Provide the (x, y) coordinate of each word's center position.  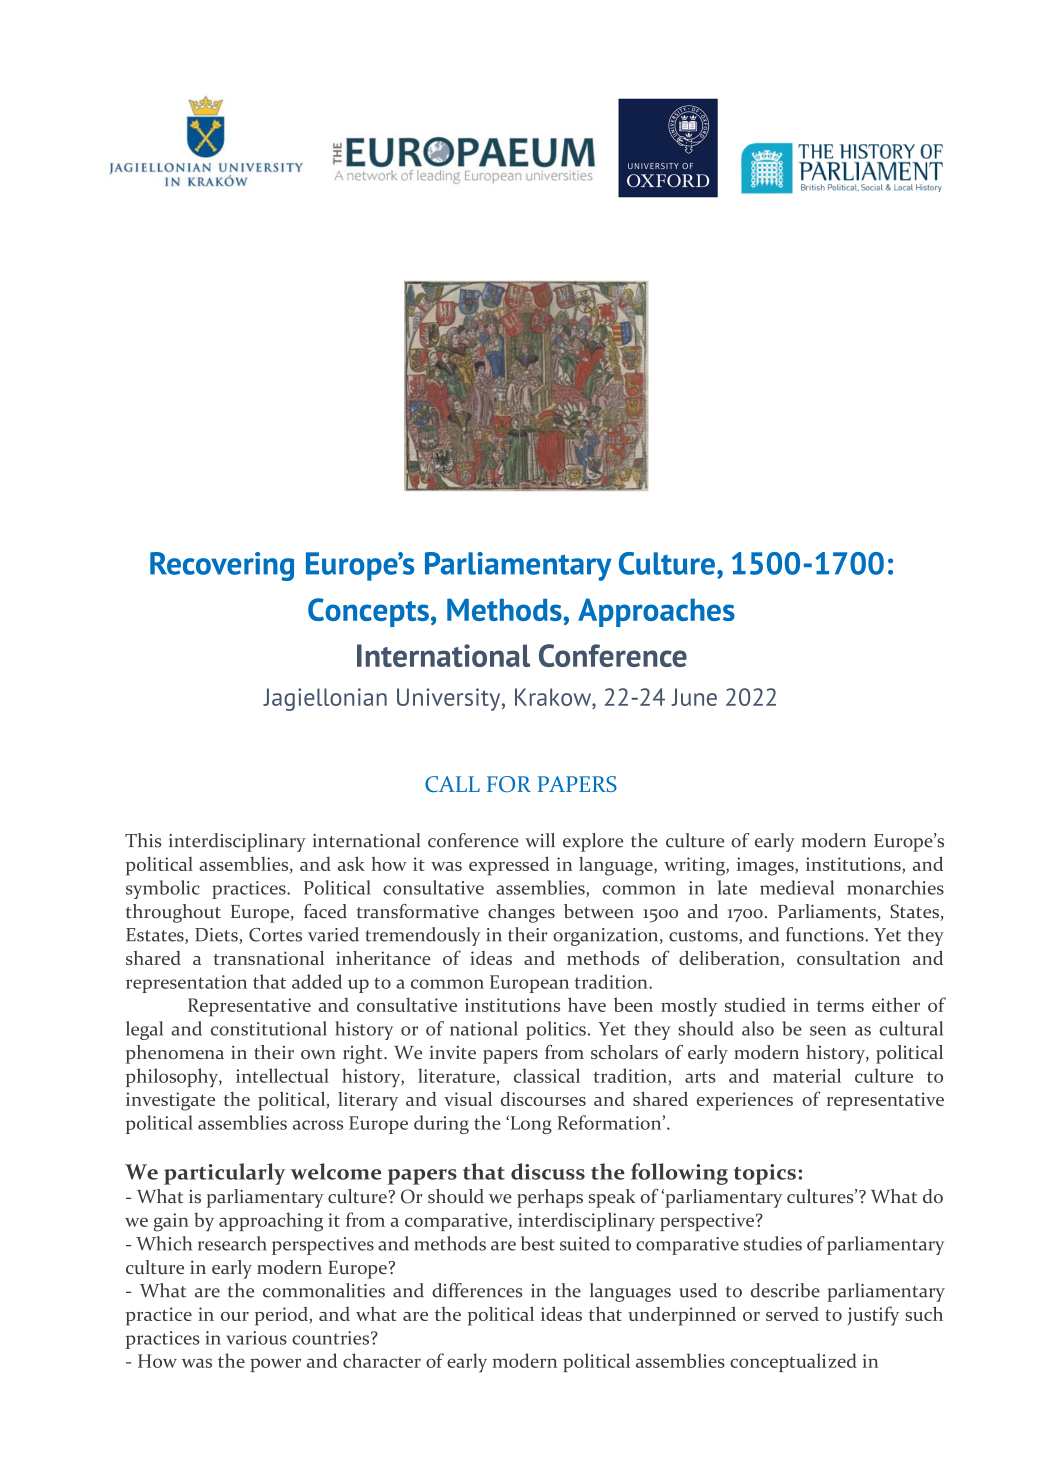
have (587, 1004)
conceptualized (793, 1362)
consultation (848, 958)
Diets (217, 936)
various (256, 1338)
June (694, 697)
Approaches (656, 612)
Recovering (222, 566)
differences (477, 1290)
